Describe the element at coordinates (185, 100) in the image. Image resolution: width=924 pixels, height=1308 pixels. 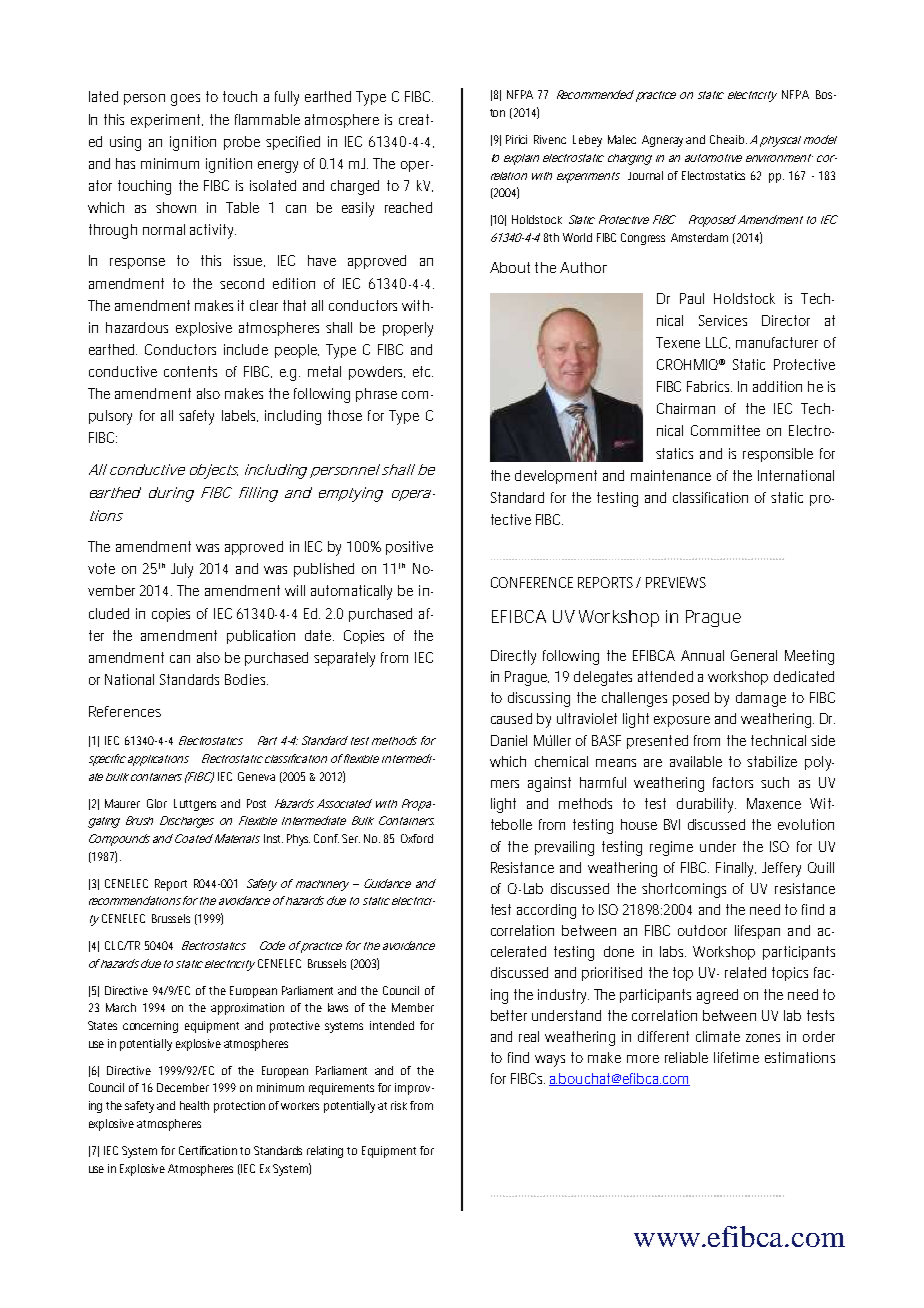
I see `goes` at that location.
